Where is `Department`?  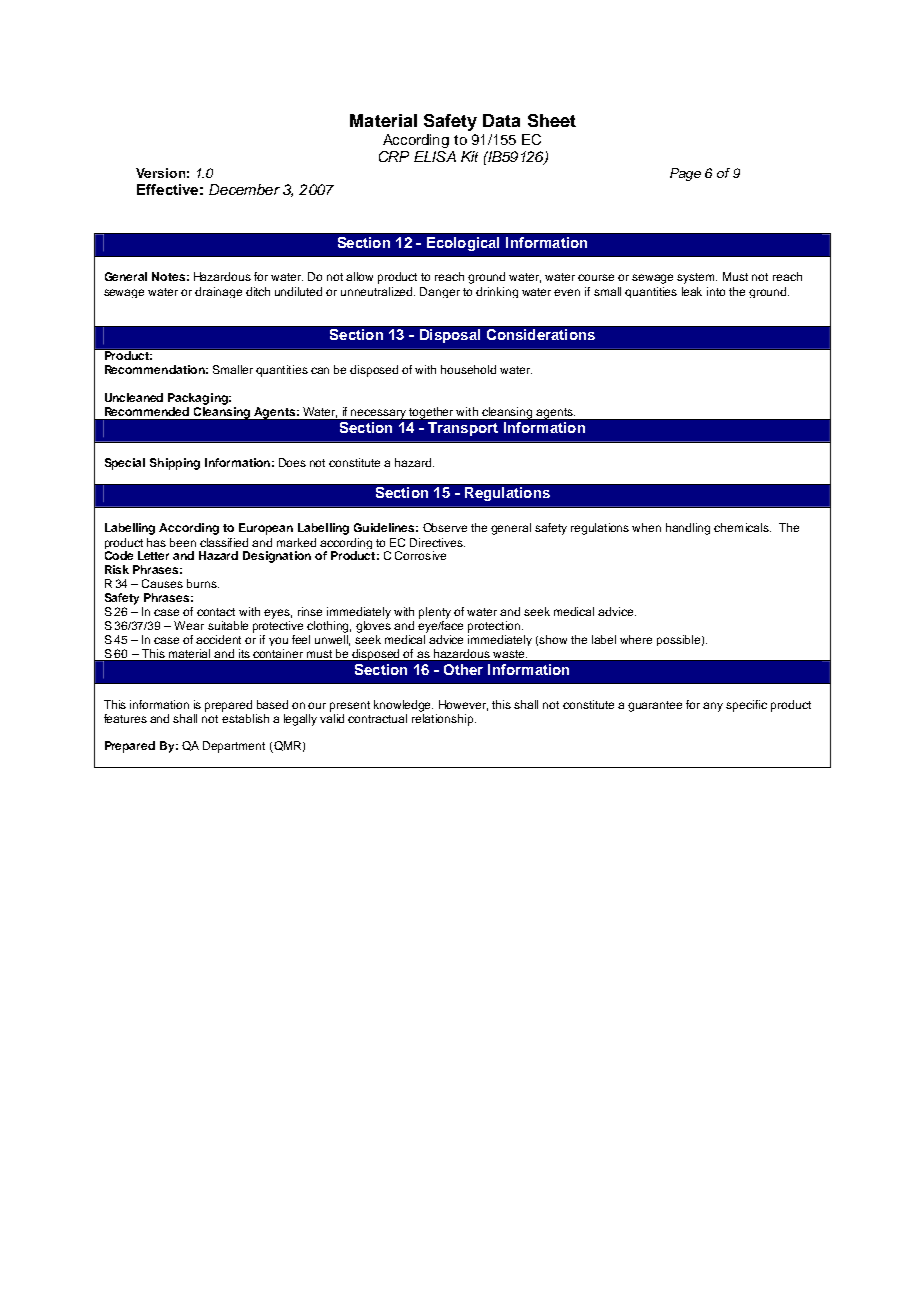 Department is located at coordinates (234, 747).
